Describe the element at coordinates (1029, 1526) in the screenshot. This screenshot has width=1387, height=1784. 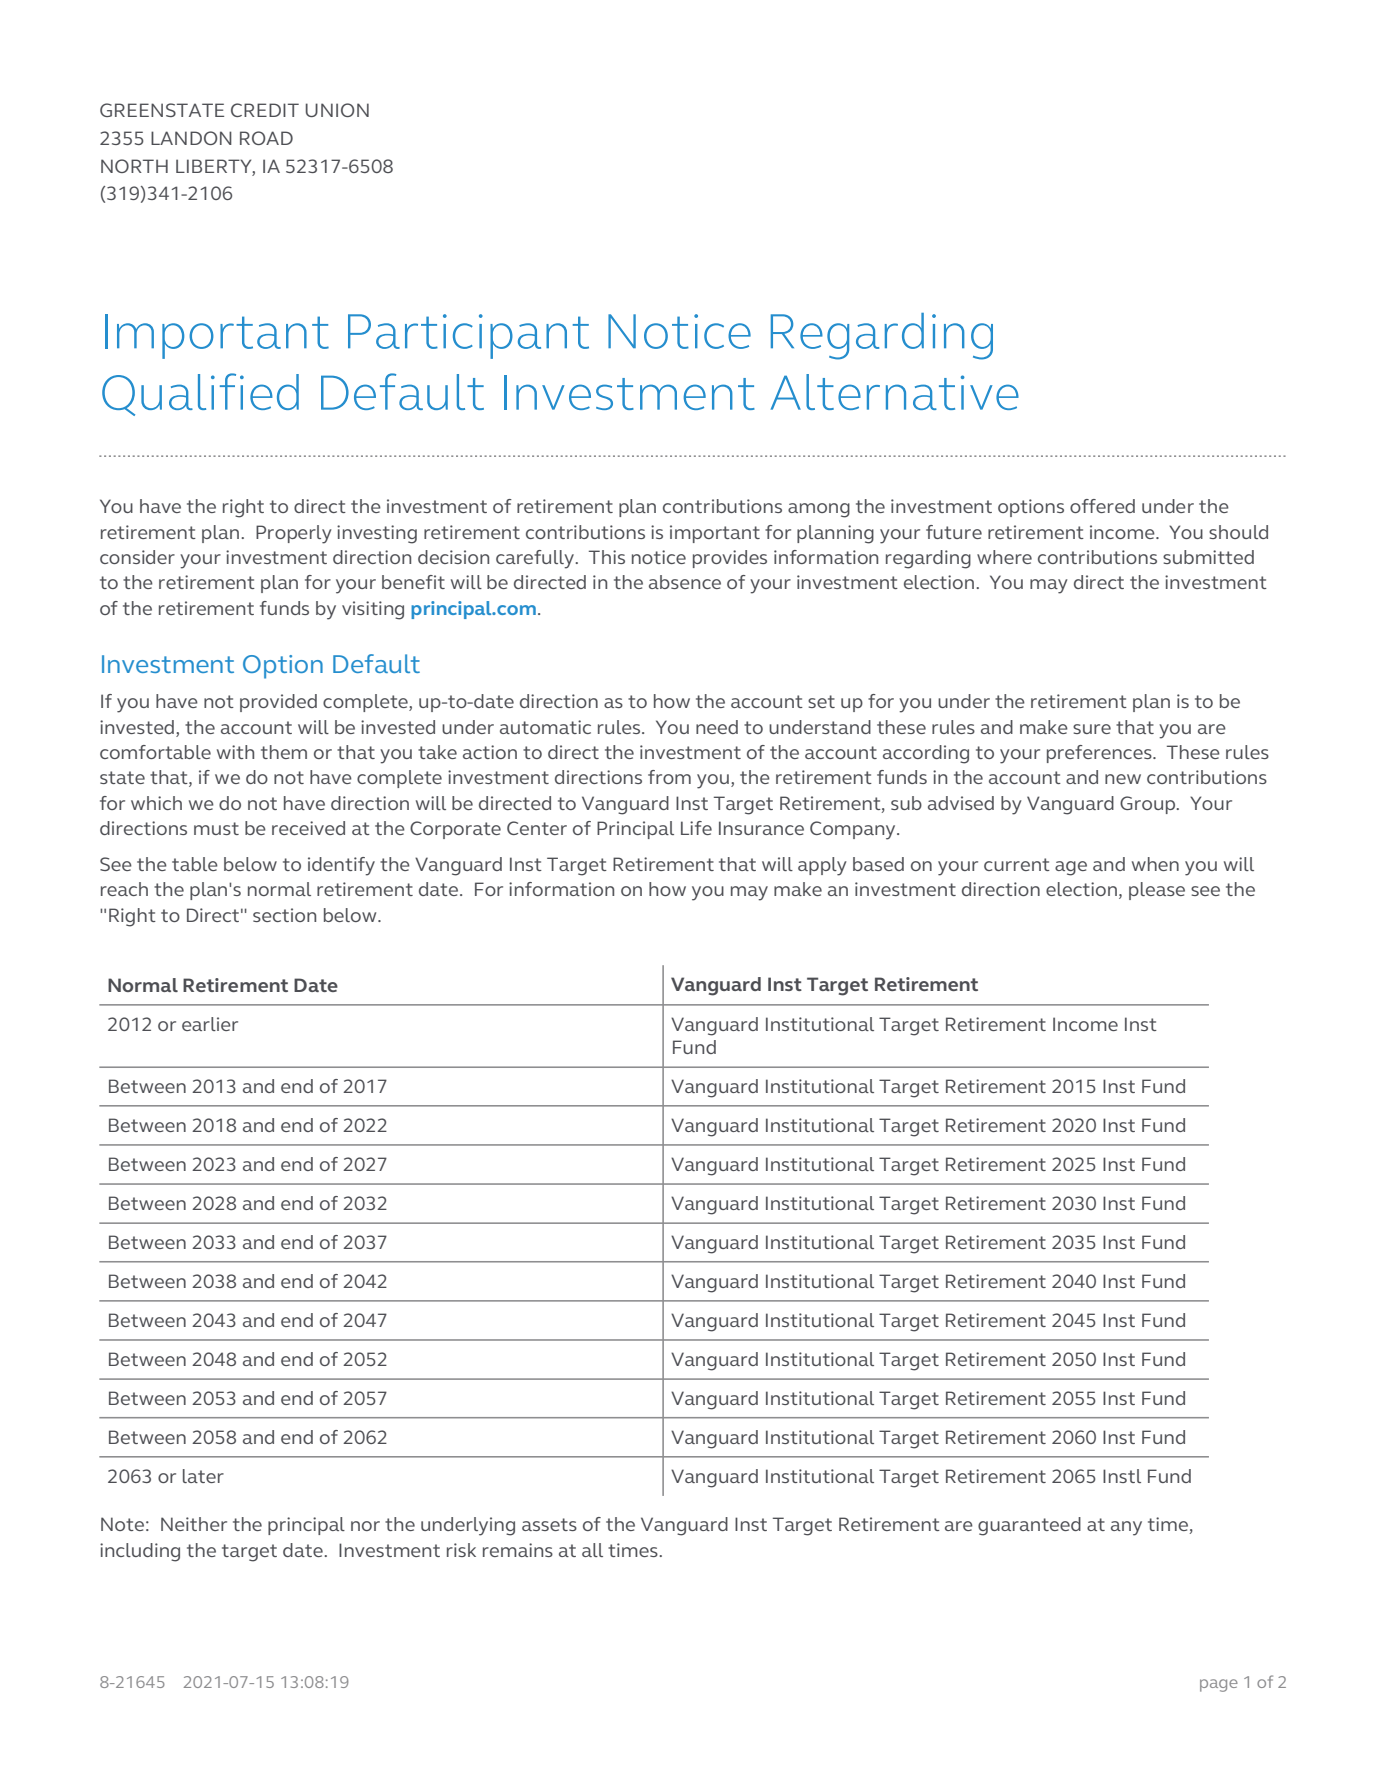
I see `guaranteed` at that location.
